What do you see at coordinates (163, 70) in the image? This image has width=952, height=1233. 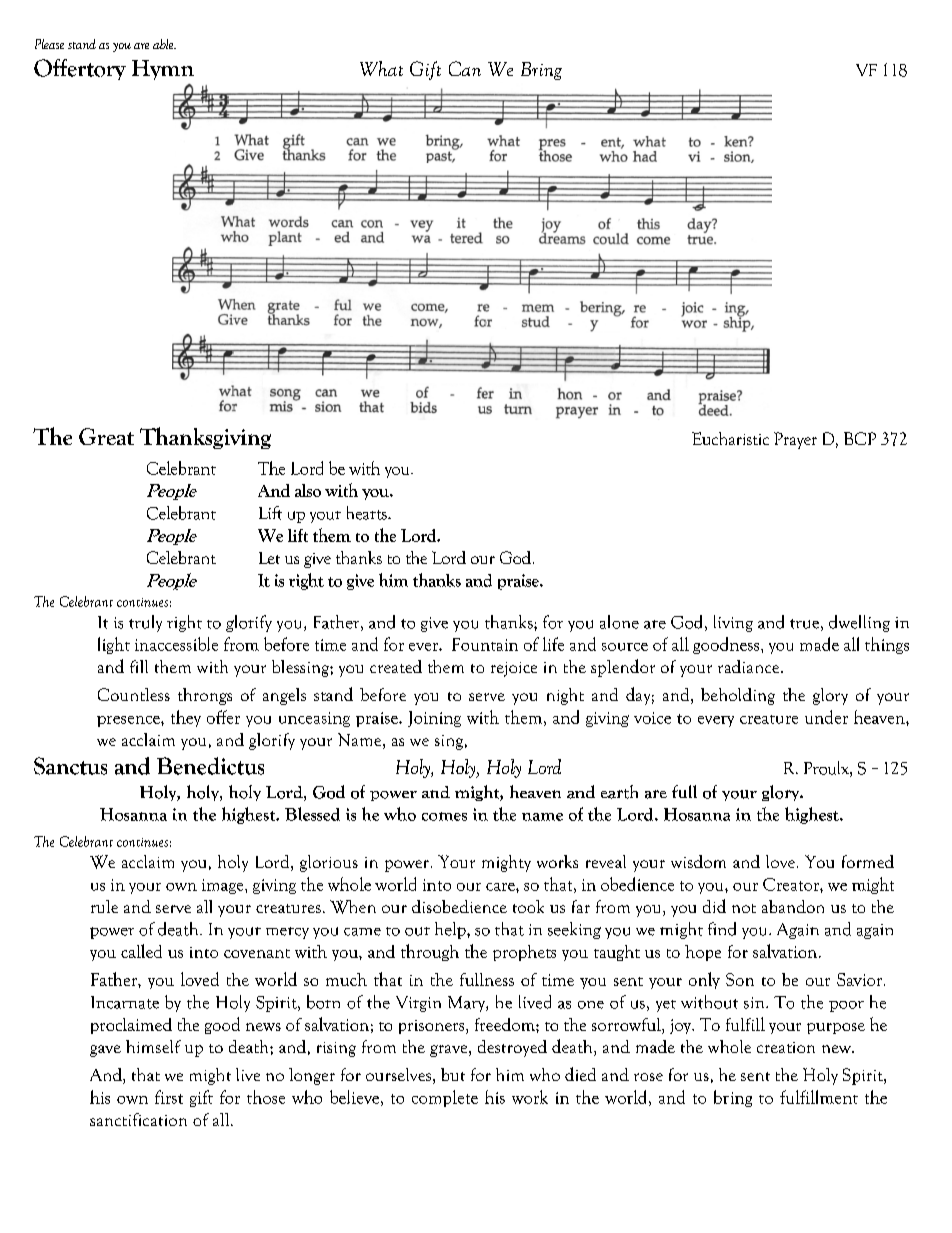 I see `Hymn` at bounding box center [163, 70].
